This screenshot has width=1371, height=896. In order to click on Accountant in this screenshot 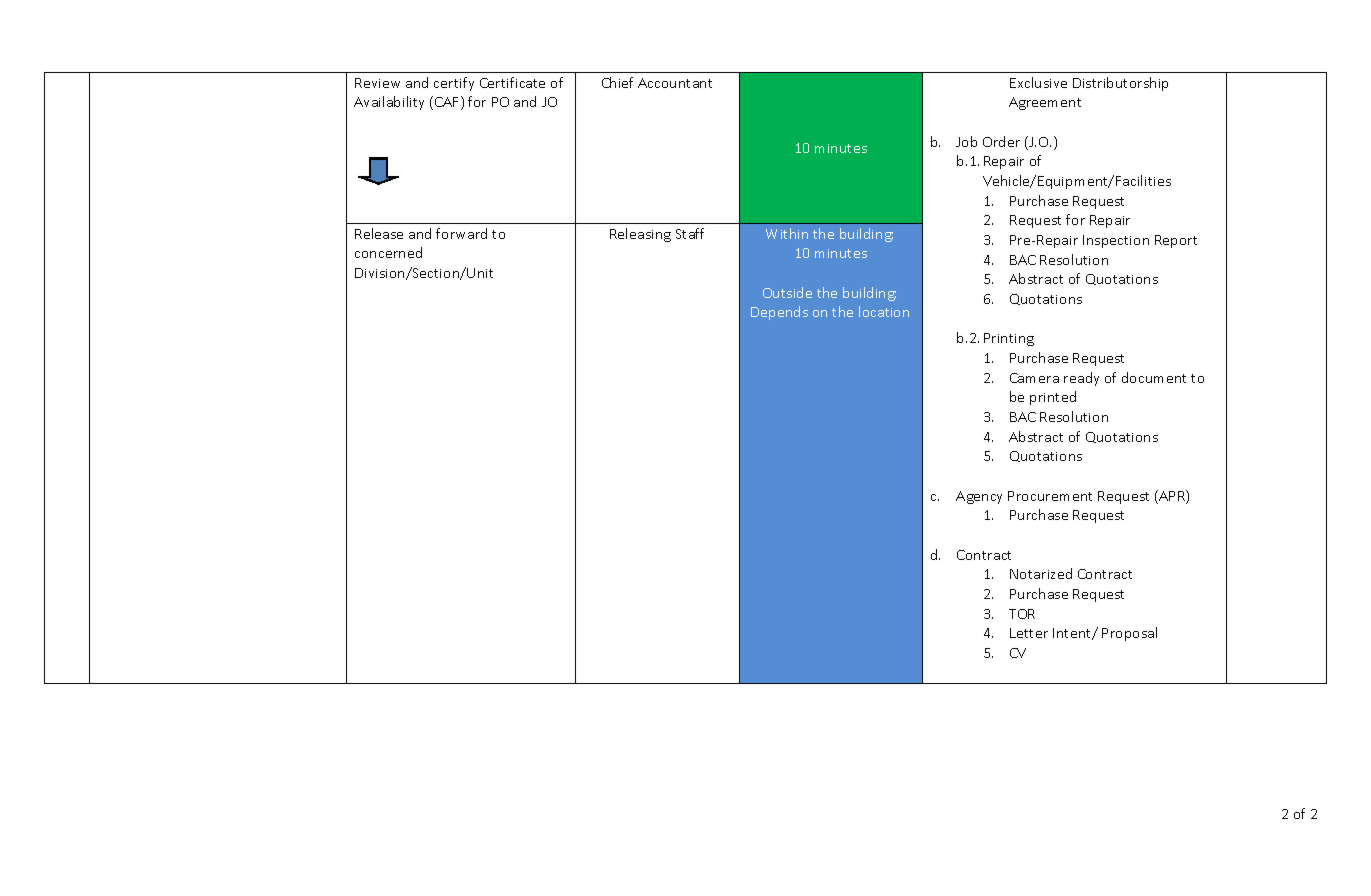, I will do `click(675, 83)`.
